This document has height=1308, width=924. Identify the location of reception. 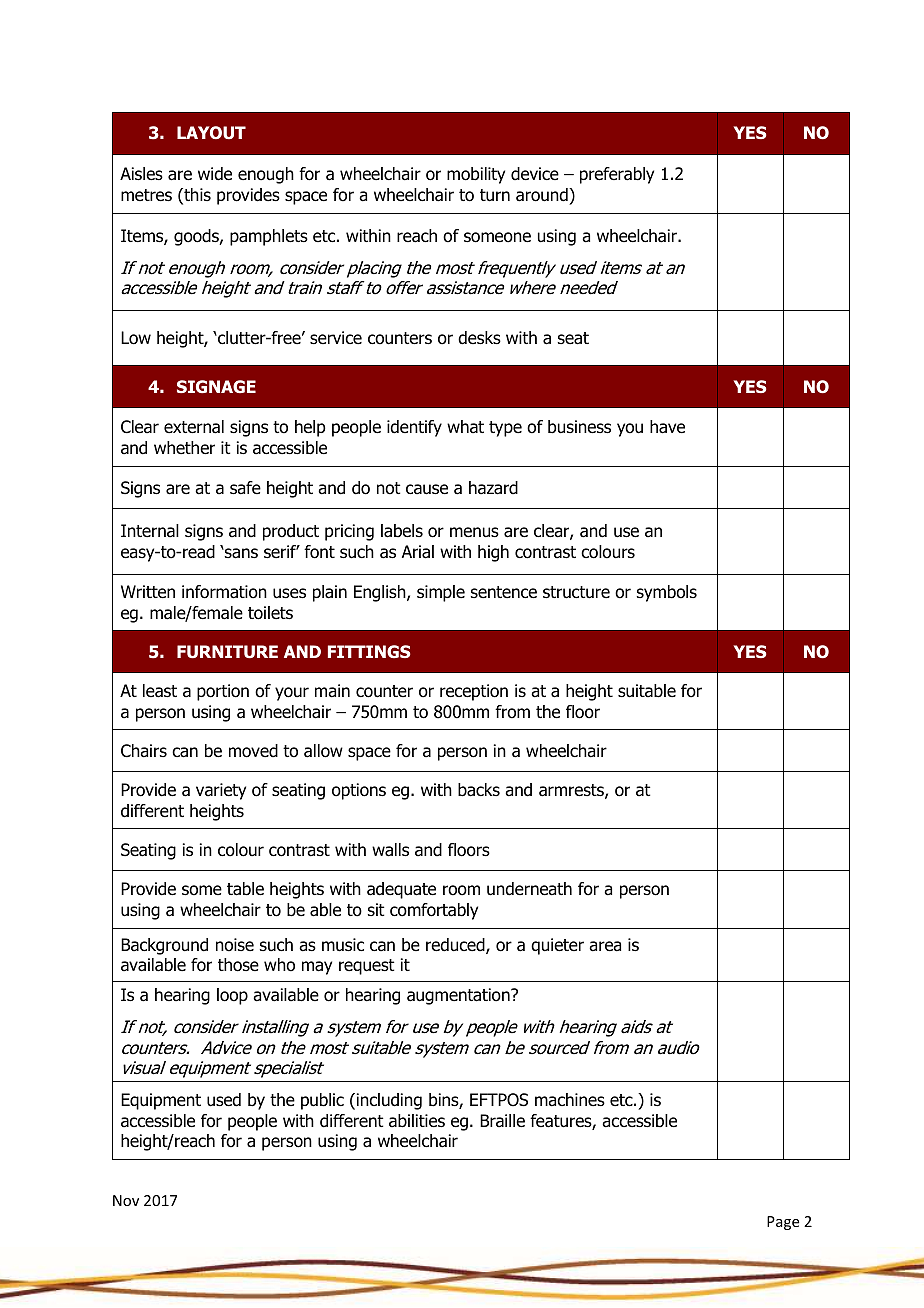
(474, 692).
